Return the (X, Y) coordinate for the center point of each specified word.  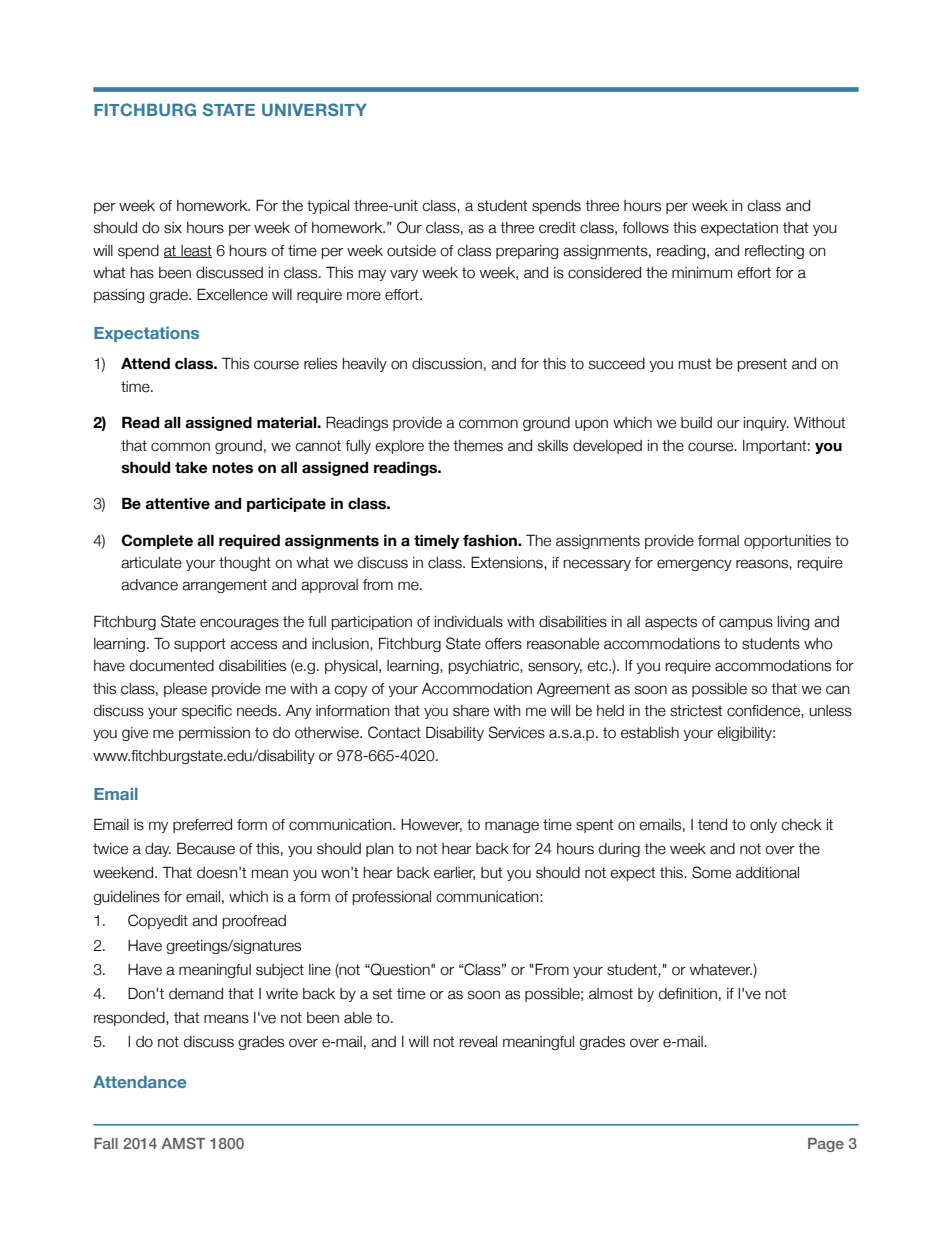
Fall (106, 1143)
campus (746, 624)
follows (645, 228)
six (173, 228)
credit (557, 228)
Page (826, 1145)
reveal (478, 1042)
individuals (469, 622)
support (200, 645)
